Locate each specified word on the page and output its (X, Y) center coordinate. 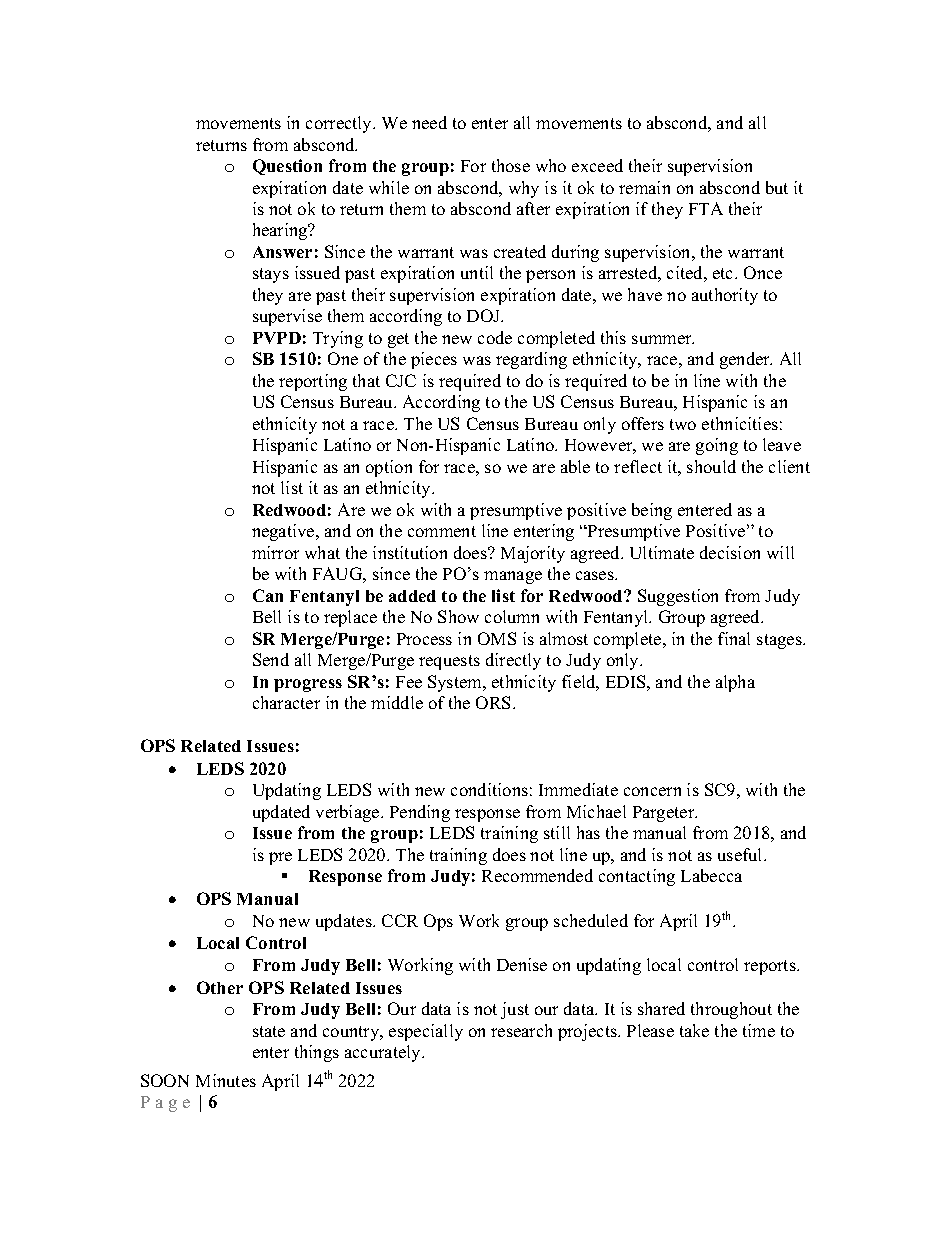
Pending (420, 813)
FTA (706, 208)
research (521, 1030)
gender (746, 360)
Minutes (226, 1080)
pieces (434, 360)
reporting (313, 382)
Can (268, 595)
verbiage (349, 813)
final (734, 638)
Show (458, 616)
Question (287, 167)
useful (741, 854)
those (511, 165)
